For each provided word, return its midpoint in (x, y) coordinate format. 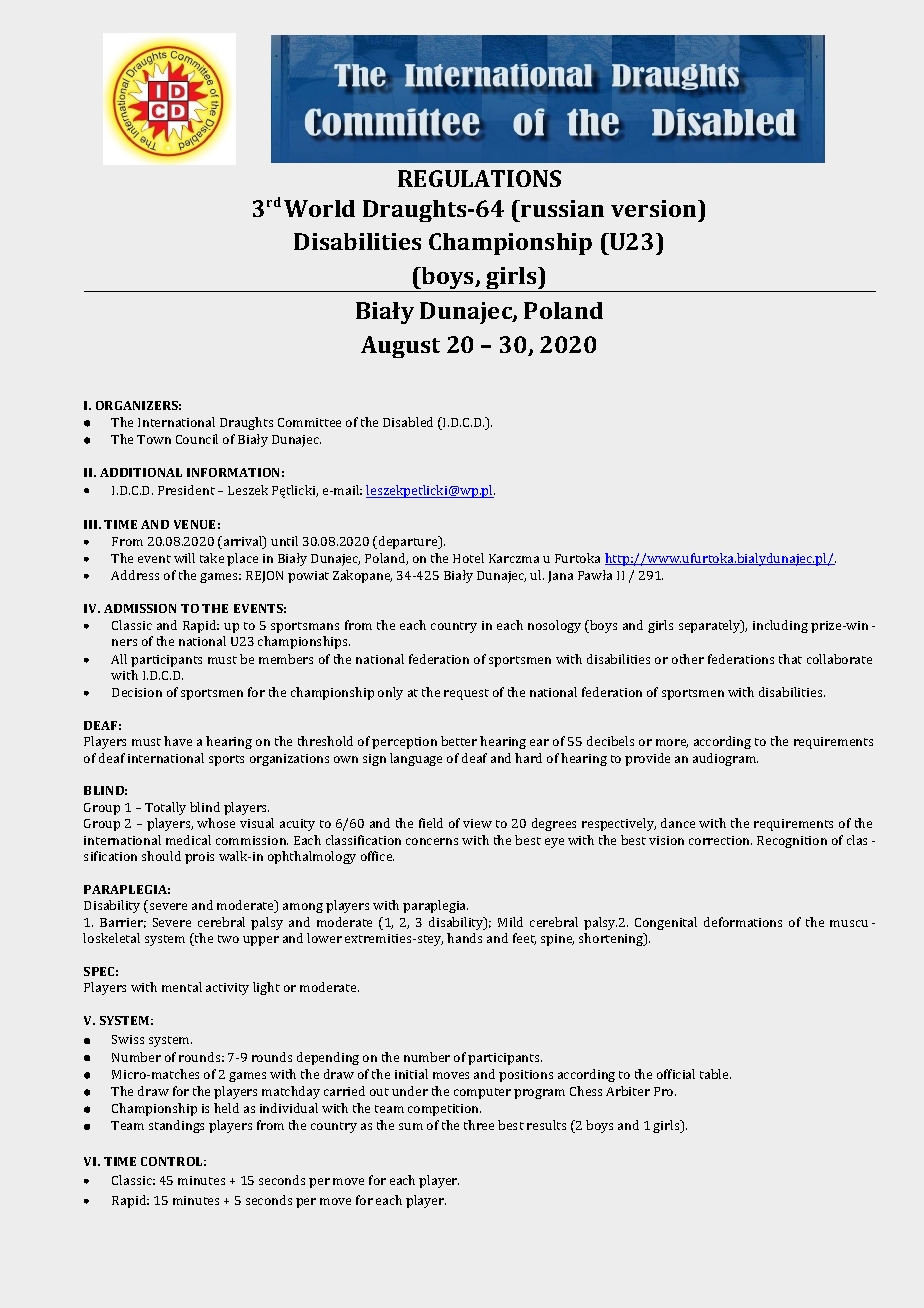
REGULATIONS (479, 178)
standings (176, 1126)
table (715, 1074)
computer (482, 1093)
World (319, 208)
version (655, 208)
